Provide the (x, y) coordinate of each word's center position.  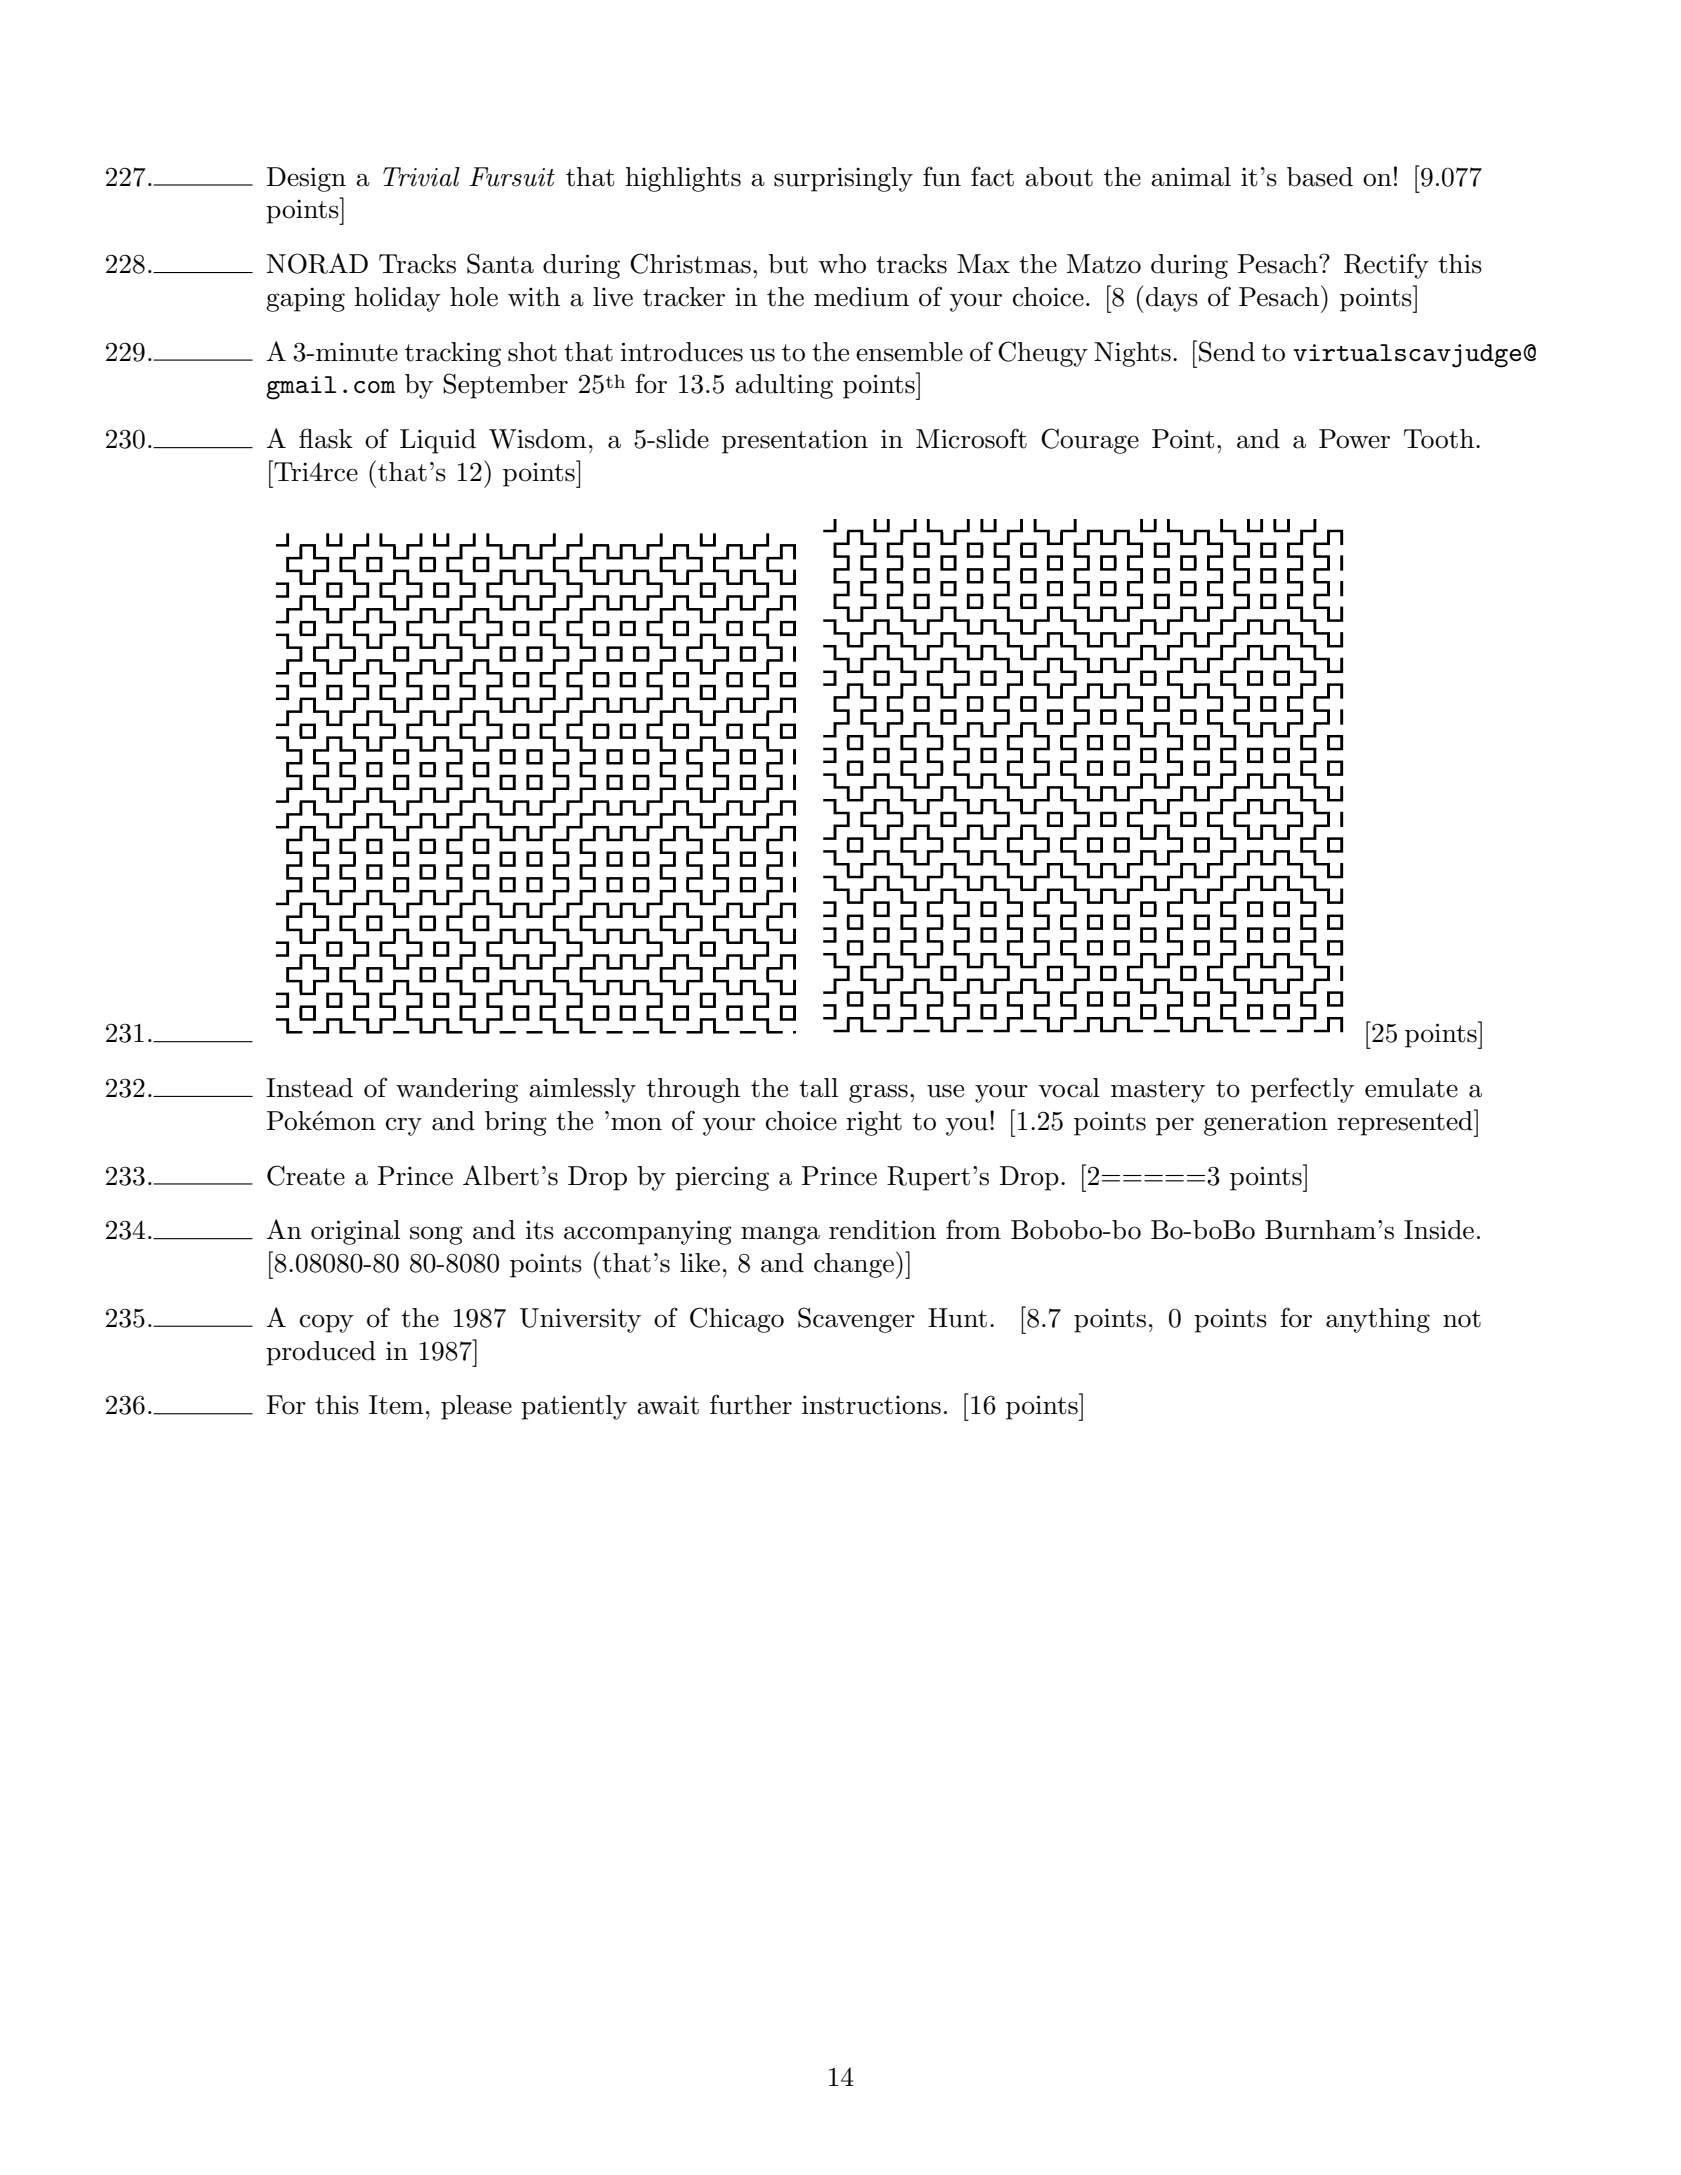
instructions (871, 1405)
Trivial (421, 177)
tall (818, 1088)
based (1320, 177)
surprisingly (843, 179)
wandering (457, 1090)
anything (1378, 1320)
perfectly (1302, 1090)
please (476, 1407)
